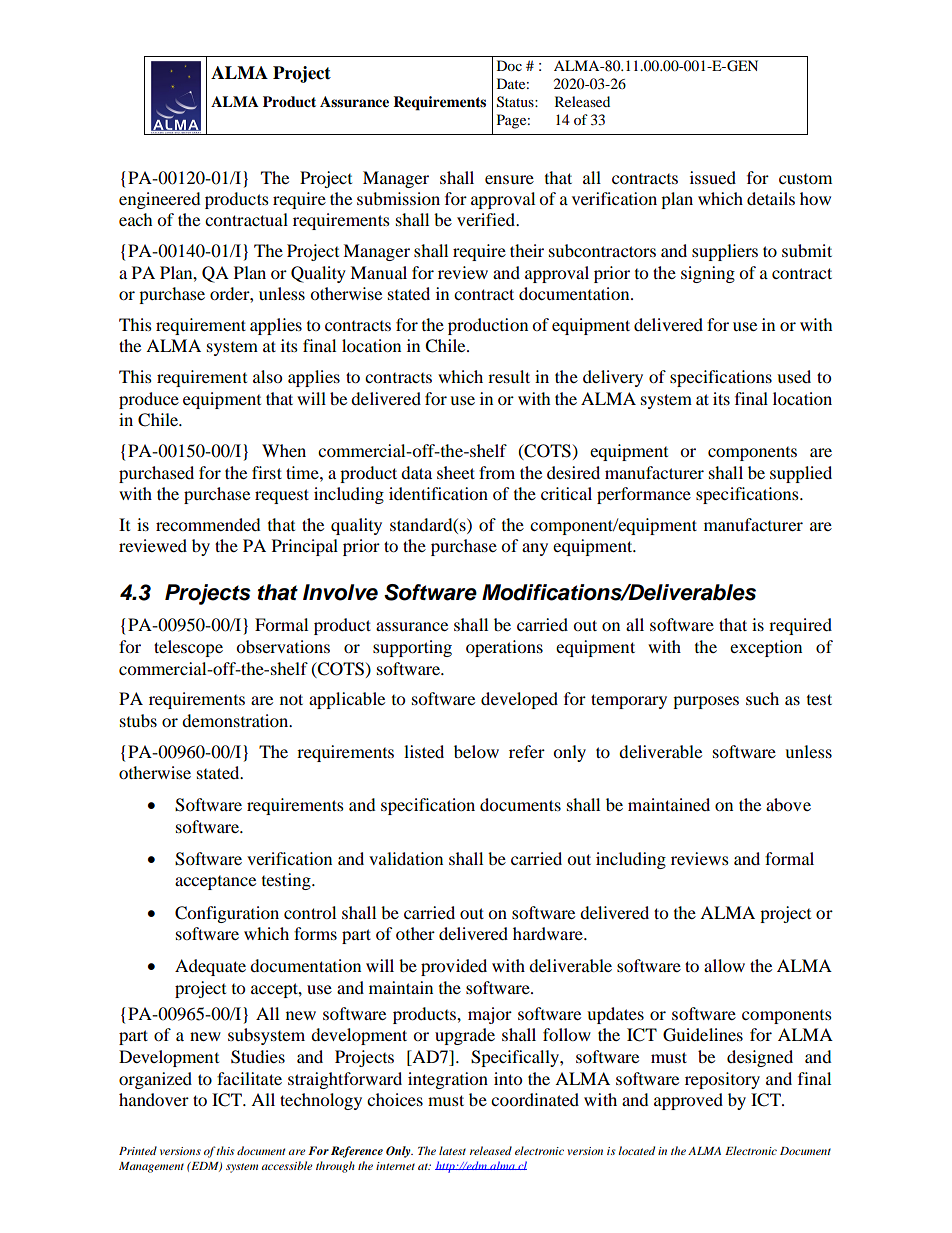 This screenshot has height=1233, width=952. What do you see at coordinates (151, 1167) in the screenshot?
I see `Management` at bounding box center [151, 1167].
